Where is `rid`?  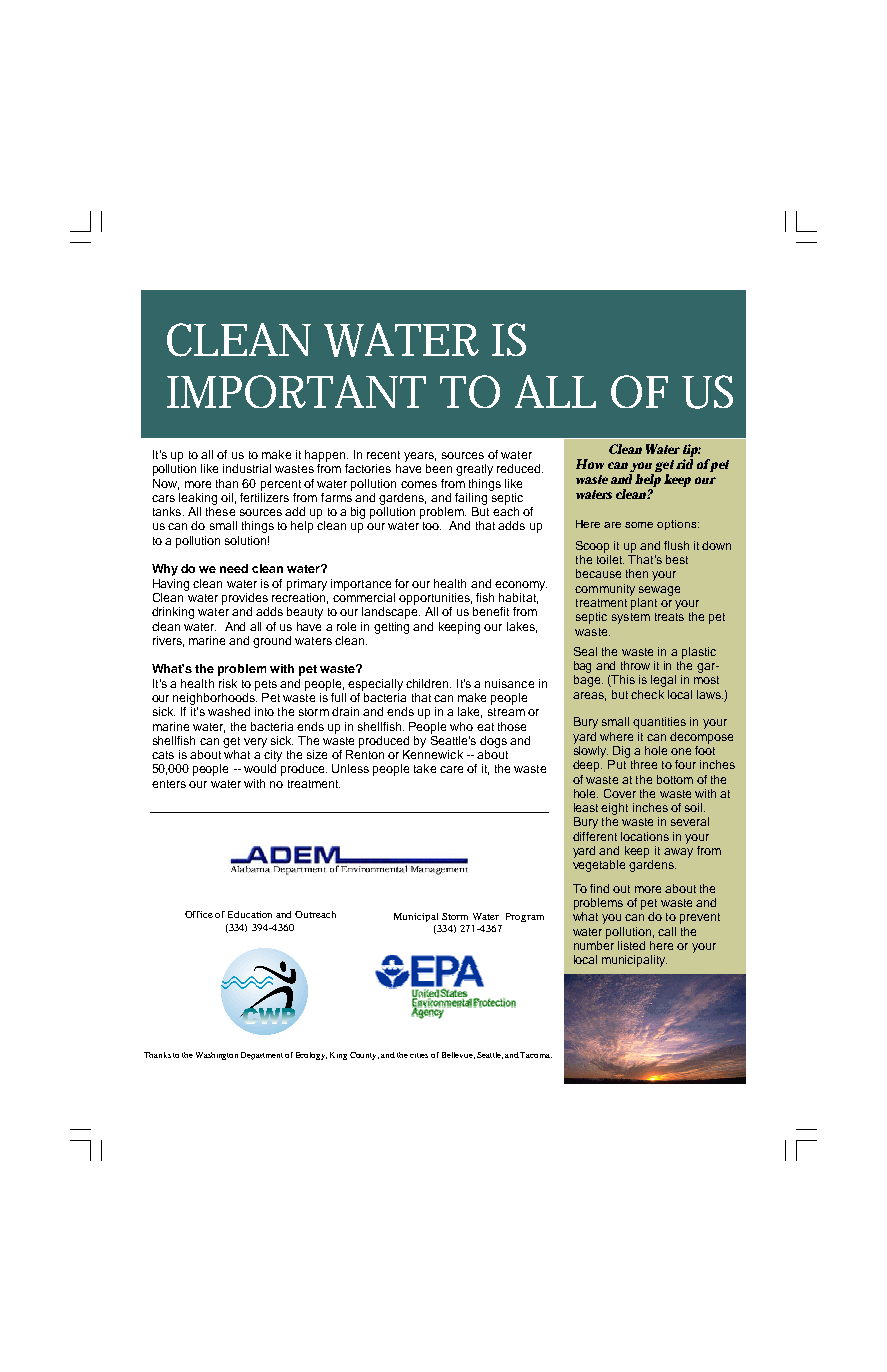
rid is located at coordinates (684, 464).
